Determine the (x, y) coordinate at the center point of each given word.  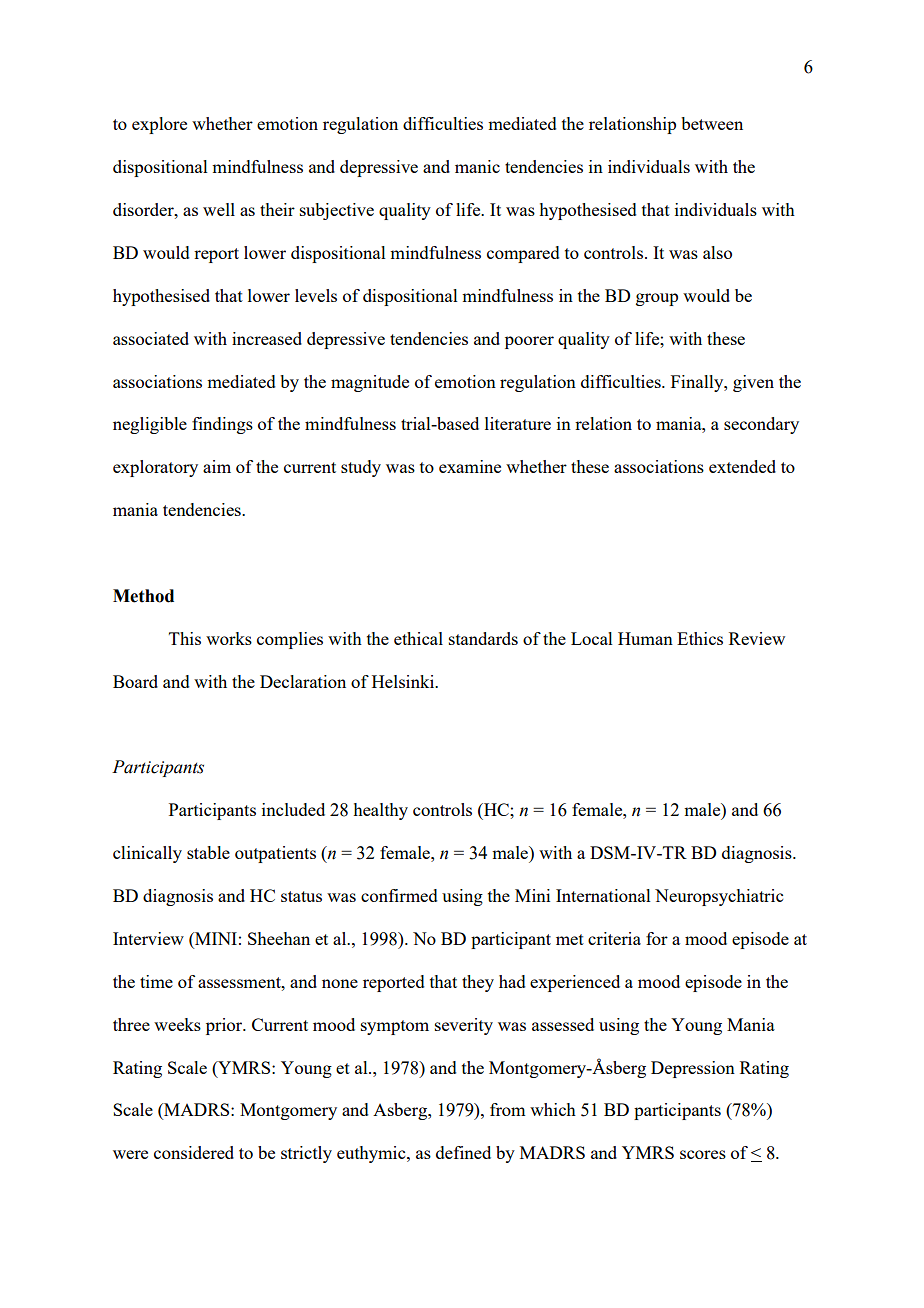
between (712, 123)
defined (463, 1152)
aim (217, 466)
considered (194, 1152)
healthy (380, 811)
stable (208, 852)
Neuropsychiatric (719, 897)
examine (470, 466)
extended (742, 466)
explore (159, 125)
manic (477, 166)
